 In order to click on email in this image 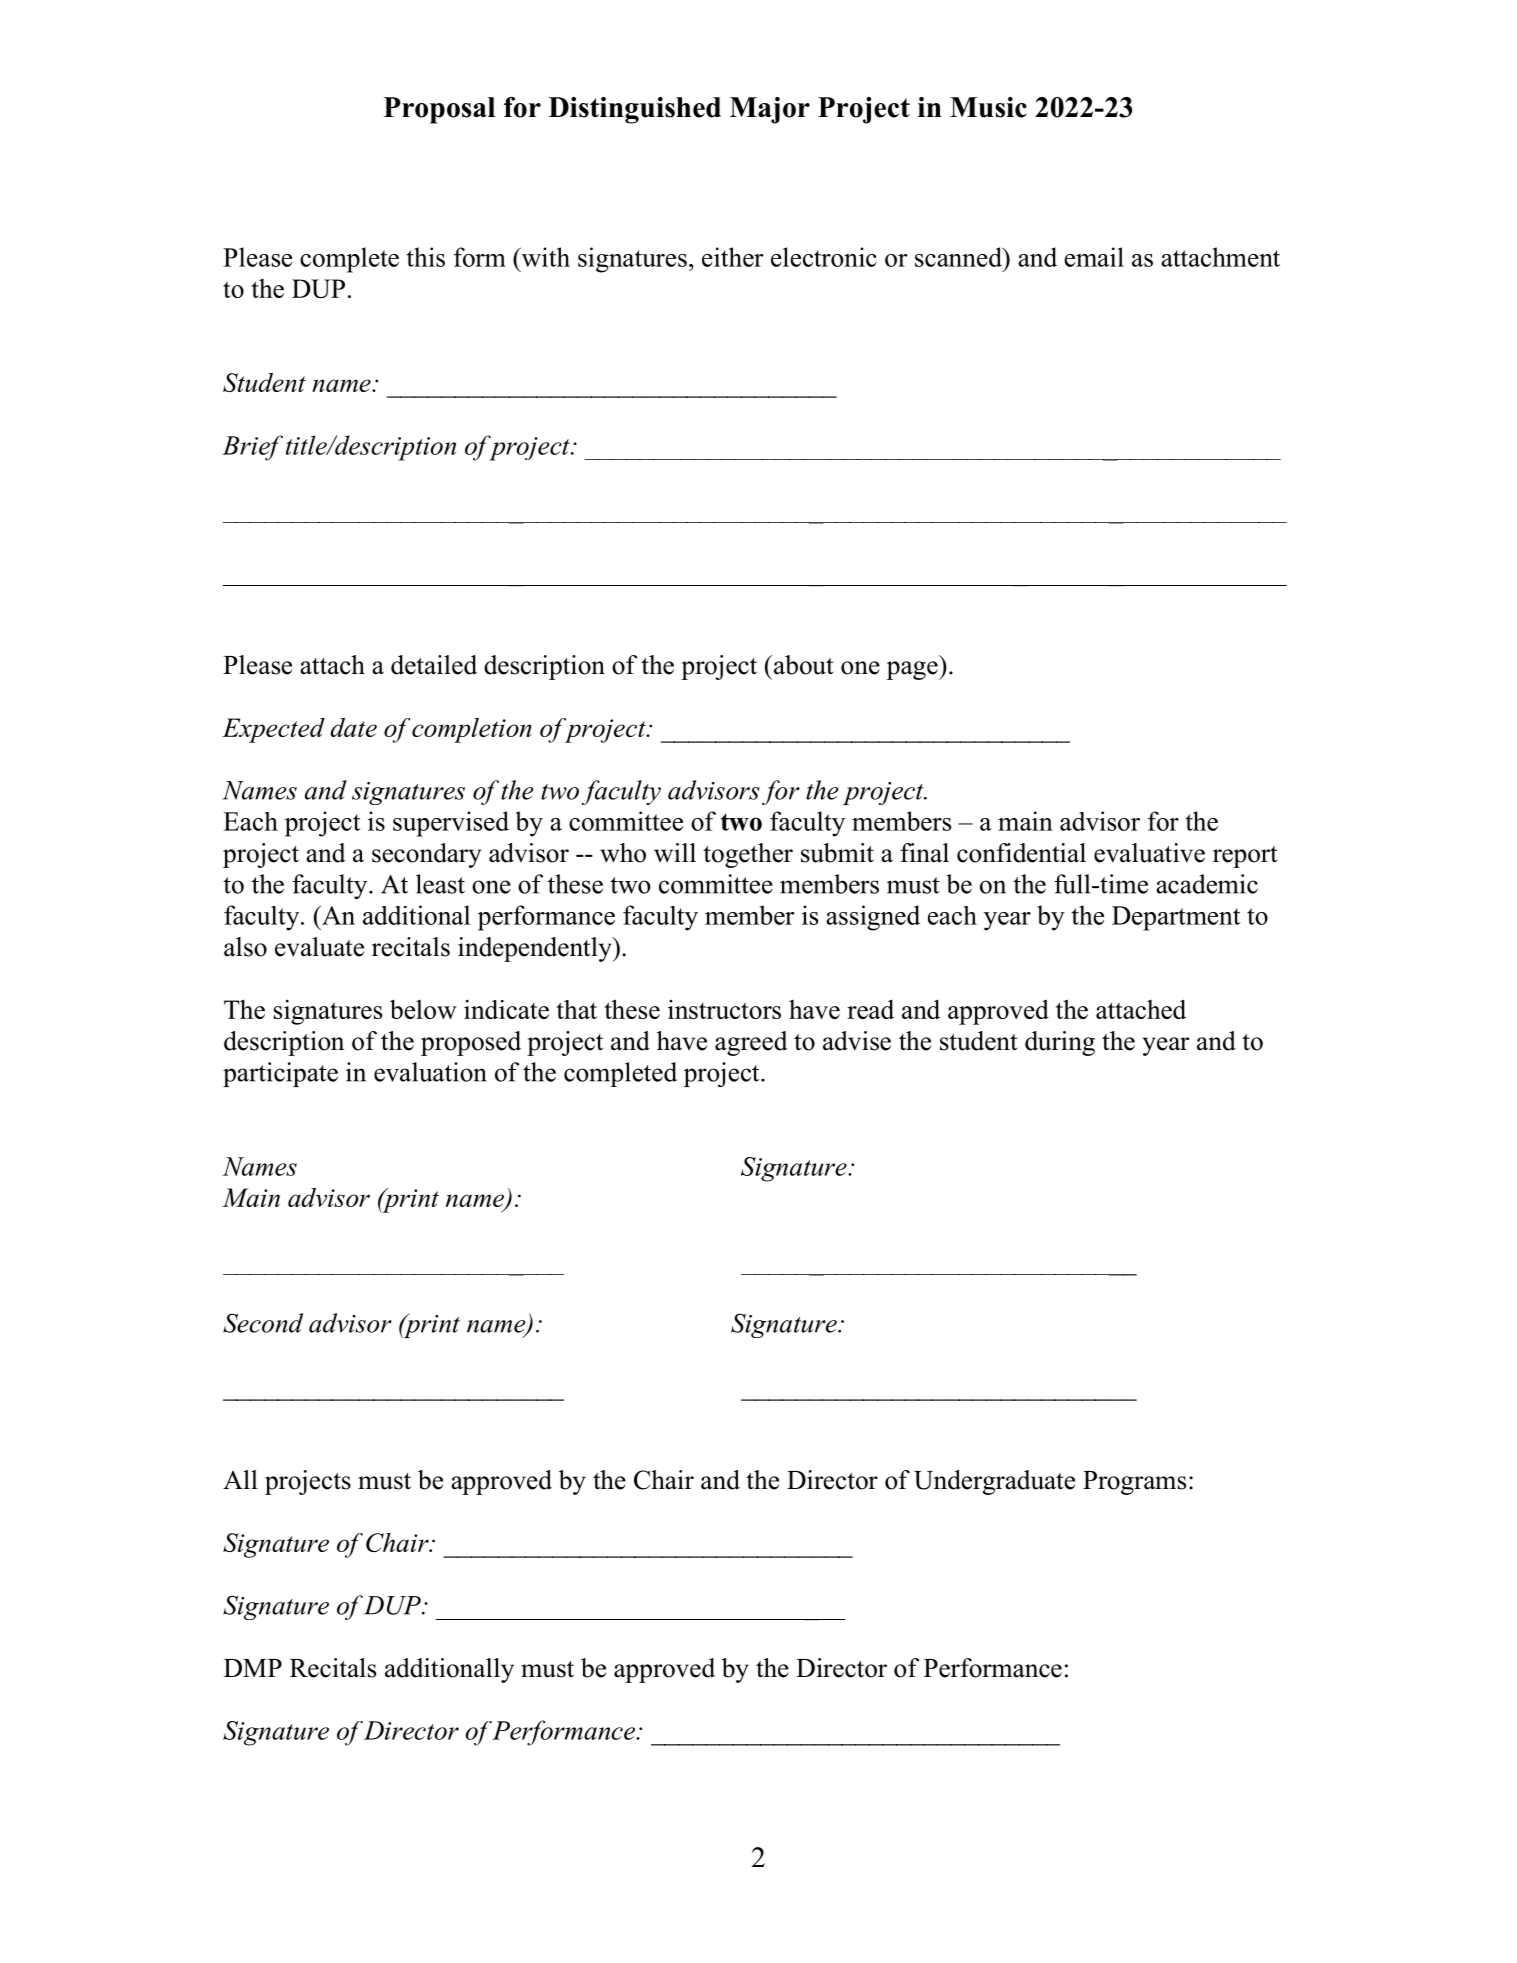, I will do `click(1094, 257)`.
